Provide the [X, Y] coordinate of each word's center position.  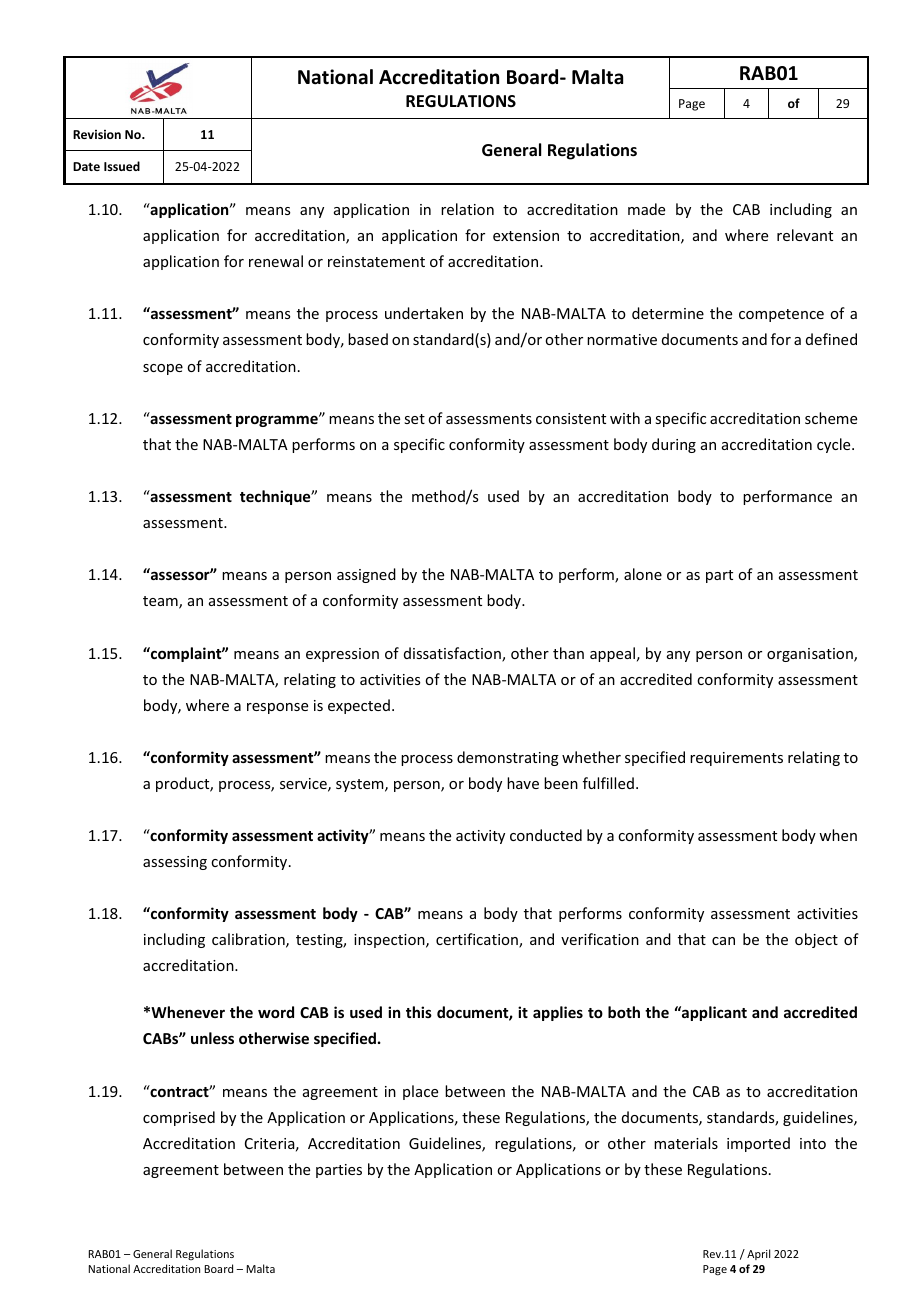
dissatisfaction [453, 654]
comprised [179, 1118]
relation [467, 209]
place [420, 1092]
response [277, 708]
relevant [805, 235]
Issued [122, 166]
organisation [811, 655]
